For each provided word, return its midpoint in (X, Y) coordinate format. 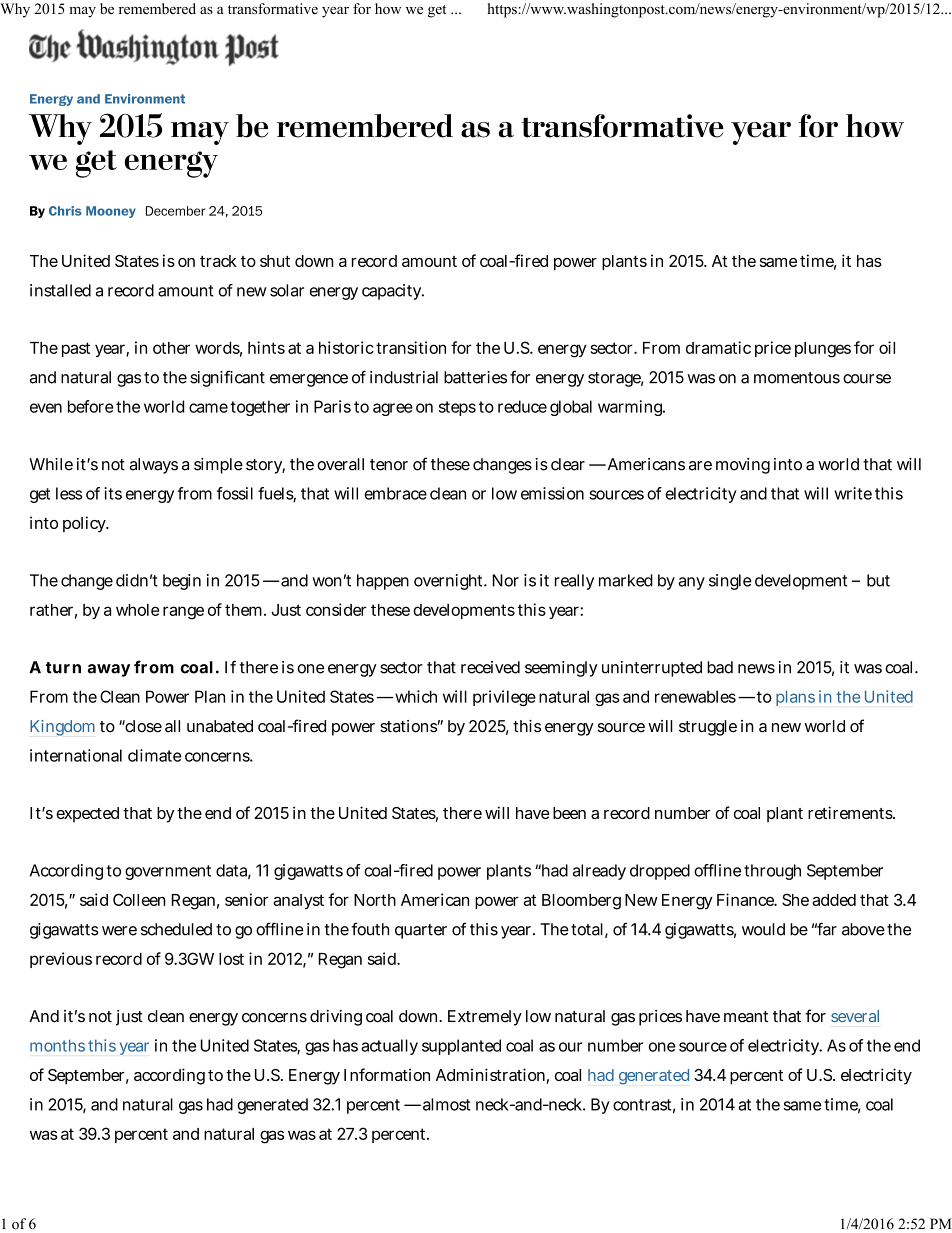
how (388, 9)
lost (231, 959)
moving (743, 466)
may (82, 12)
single (730, 582)
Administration (490, 1074)
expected (87, 815)
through (772, 872)
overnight (449, 582)
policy (85, 524)
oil (887, 347)
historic (346, 347)
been (569, 813)
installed (60, 290)
